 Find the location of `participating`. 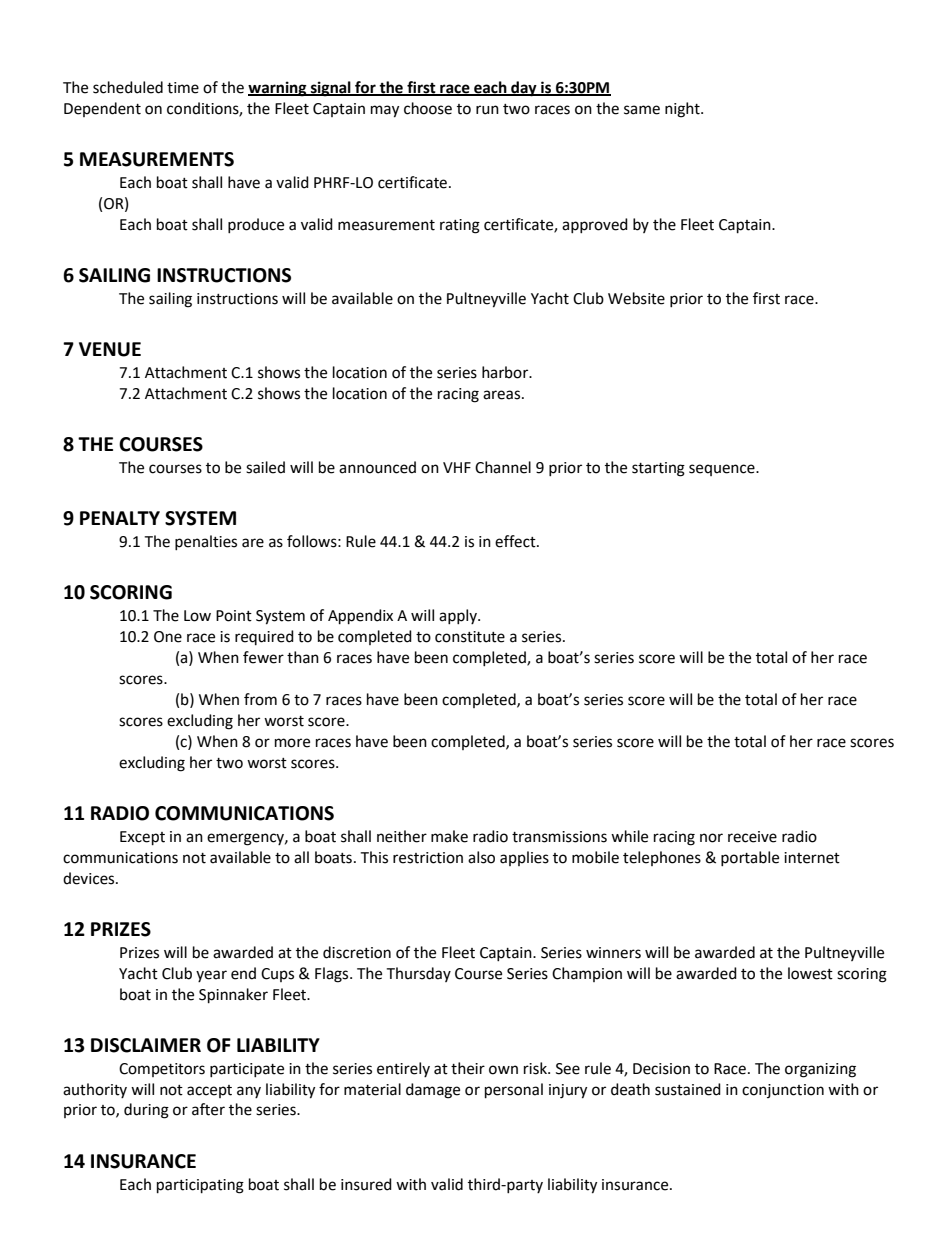

participating is located at coordinates (200, 1186).
